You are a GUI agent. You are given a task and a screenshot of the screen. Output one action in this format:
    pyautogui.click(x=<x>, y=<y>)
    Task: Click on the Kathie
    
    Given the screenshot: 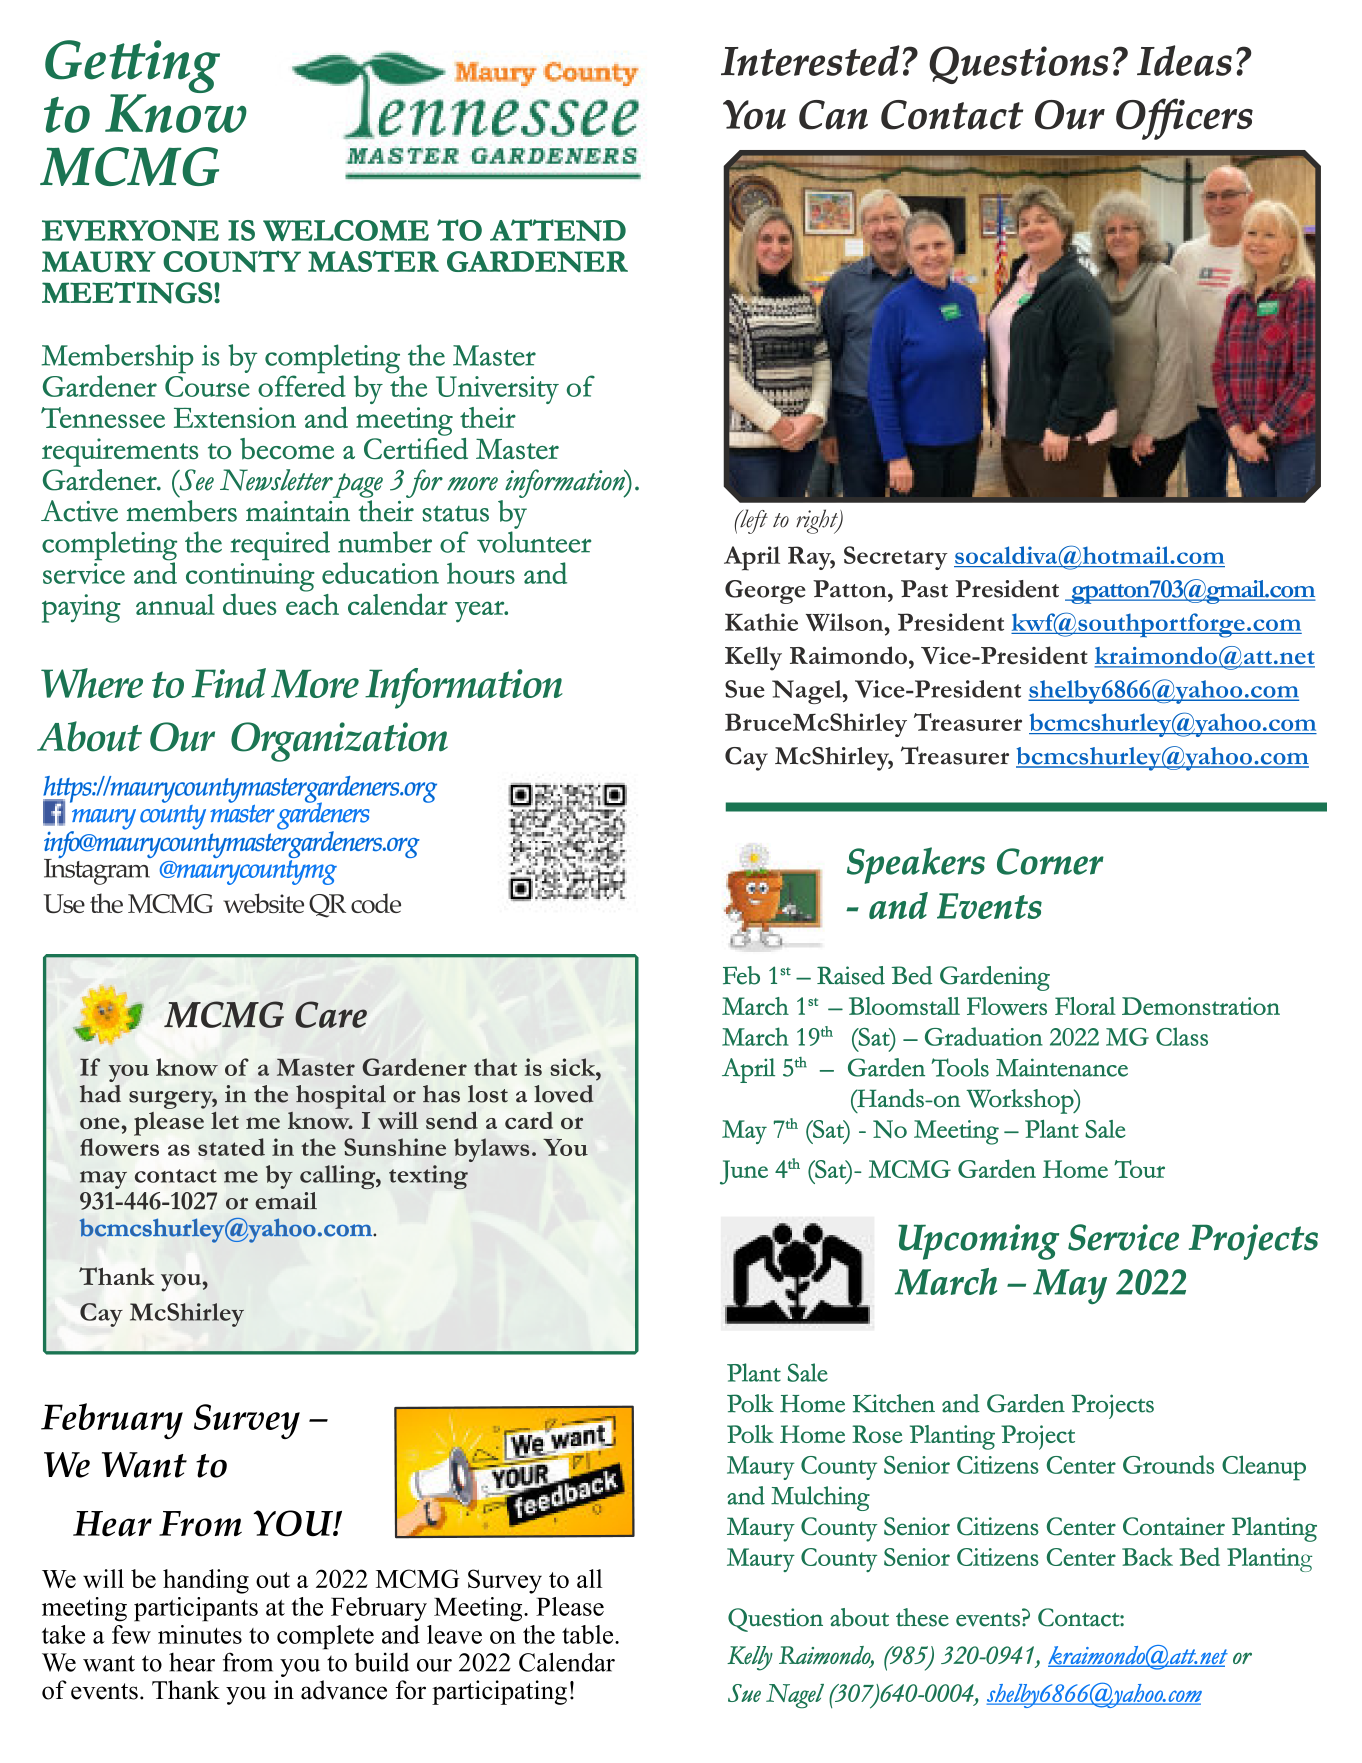 What is the action you would take?
    pyautogui.click(x=761, y=622)
